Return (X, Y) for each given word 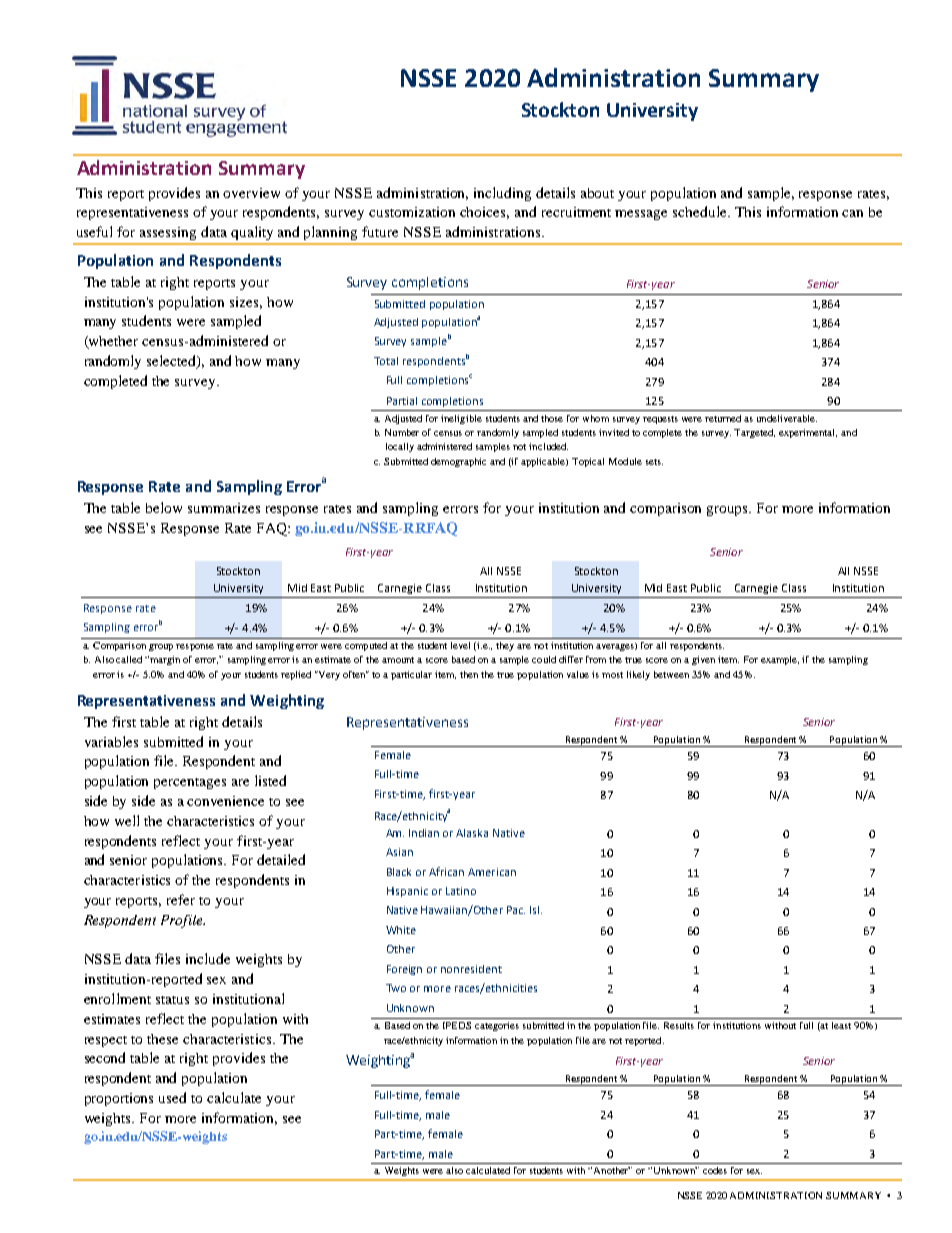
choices (484, 213)
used (172, 1097)
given (703, 660)
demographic (458, 462)
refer (181, 899)
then (469, 674)
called (129, 659)
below (164, 507)
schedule (701, 211)
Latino (461, 891)
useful (94, 231)
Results (679, 1025)
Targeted (754, 433)
